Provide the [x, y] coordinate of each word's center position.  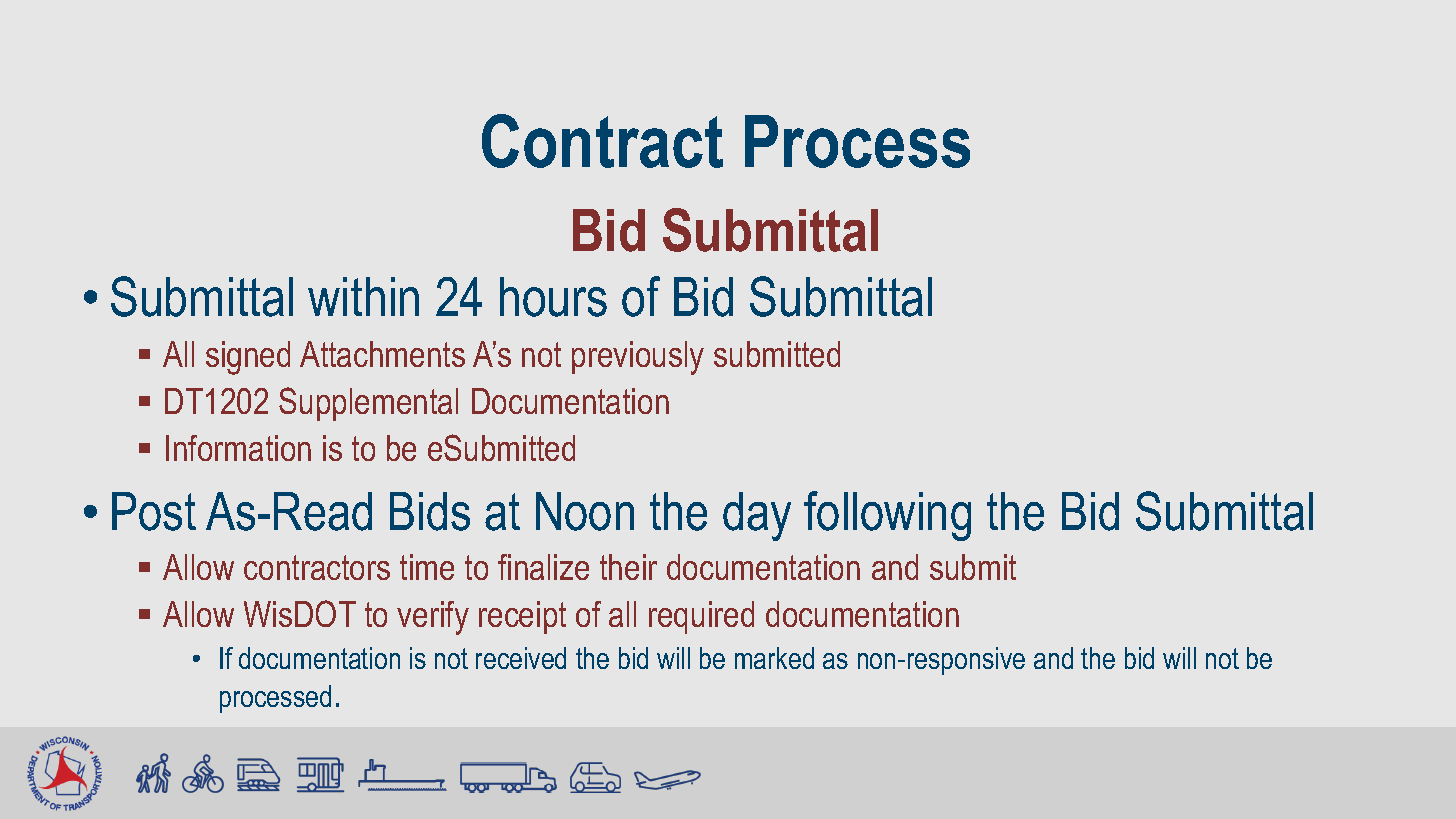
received [521, 658]
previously [638, 358]
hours [553, 297]
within [363, 296]
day [757, 516]
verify [433, 618]
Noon [585, 511]
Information [238, 448]
